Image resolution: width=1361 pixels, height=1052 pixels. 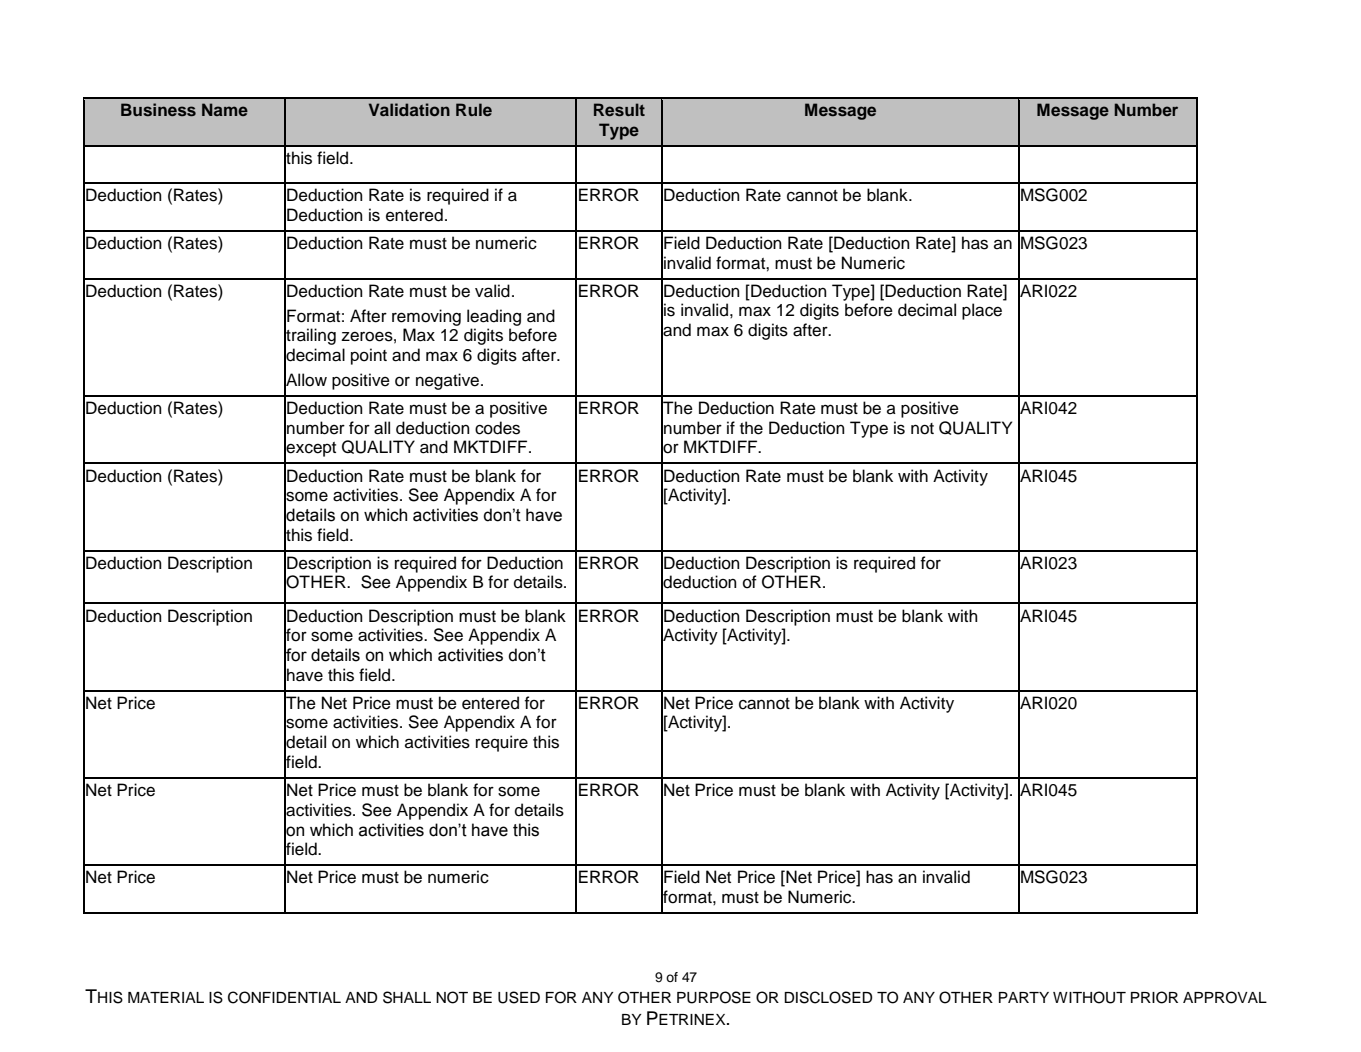 What do you see at coordinates (714, 997) in the page?
I see `PURPOSE` at bounding box center [714, 997].
